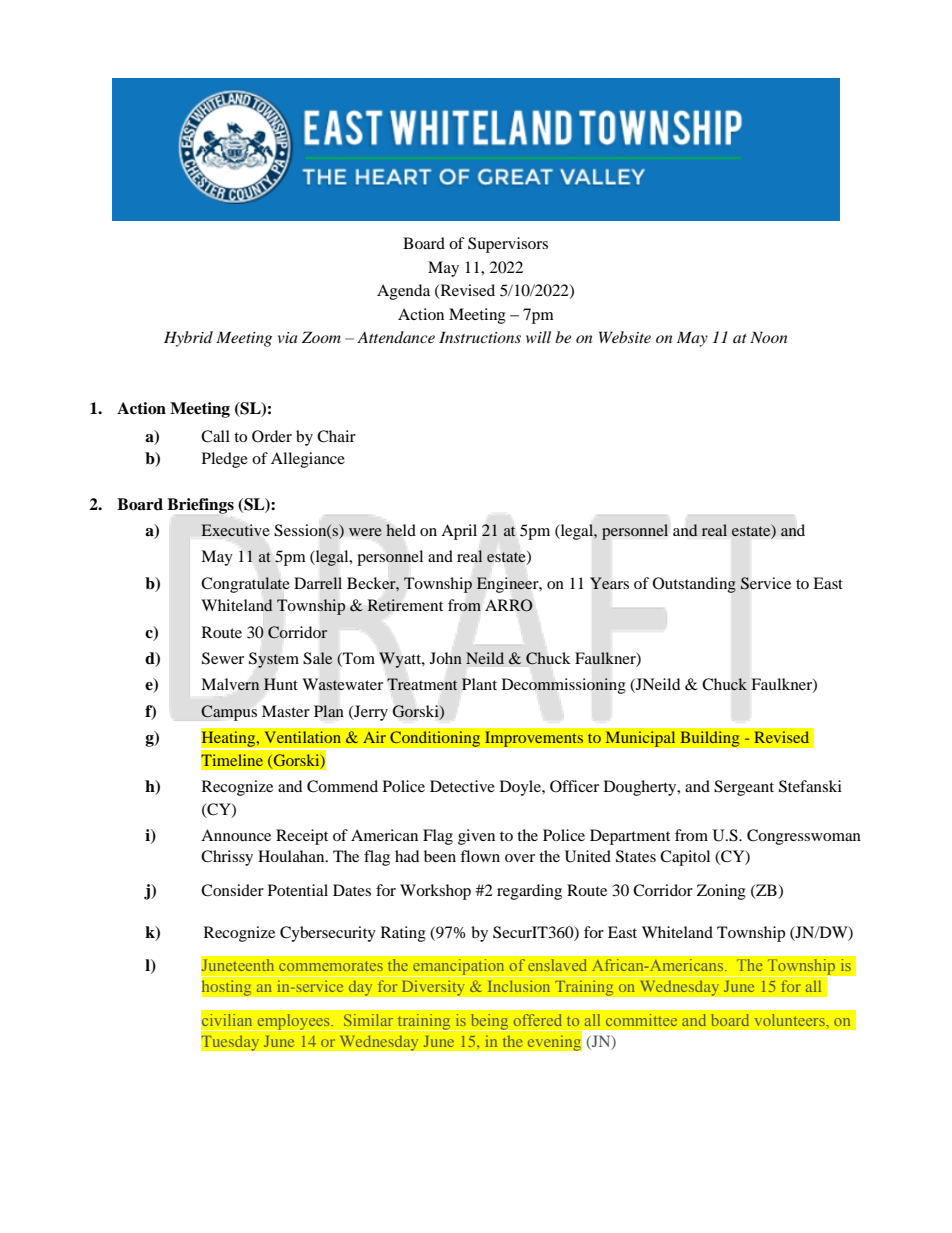 The height and width of the screenshot is (1233, 952). What do you see at coordinates (521, 788) in the screenshot?
I see `Doyle` at bounding box center [521, 788].
